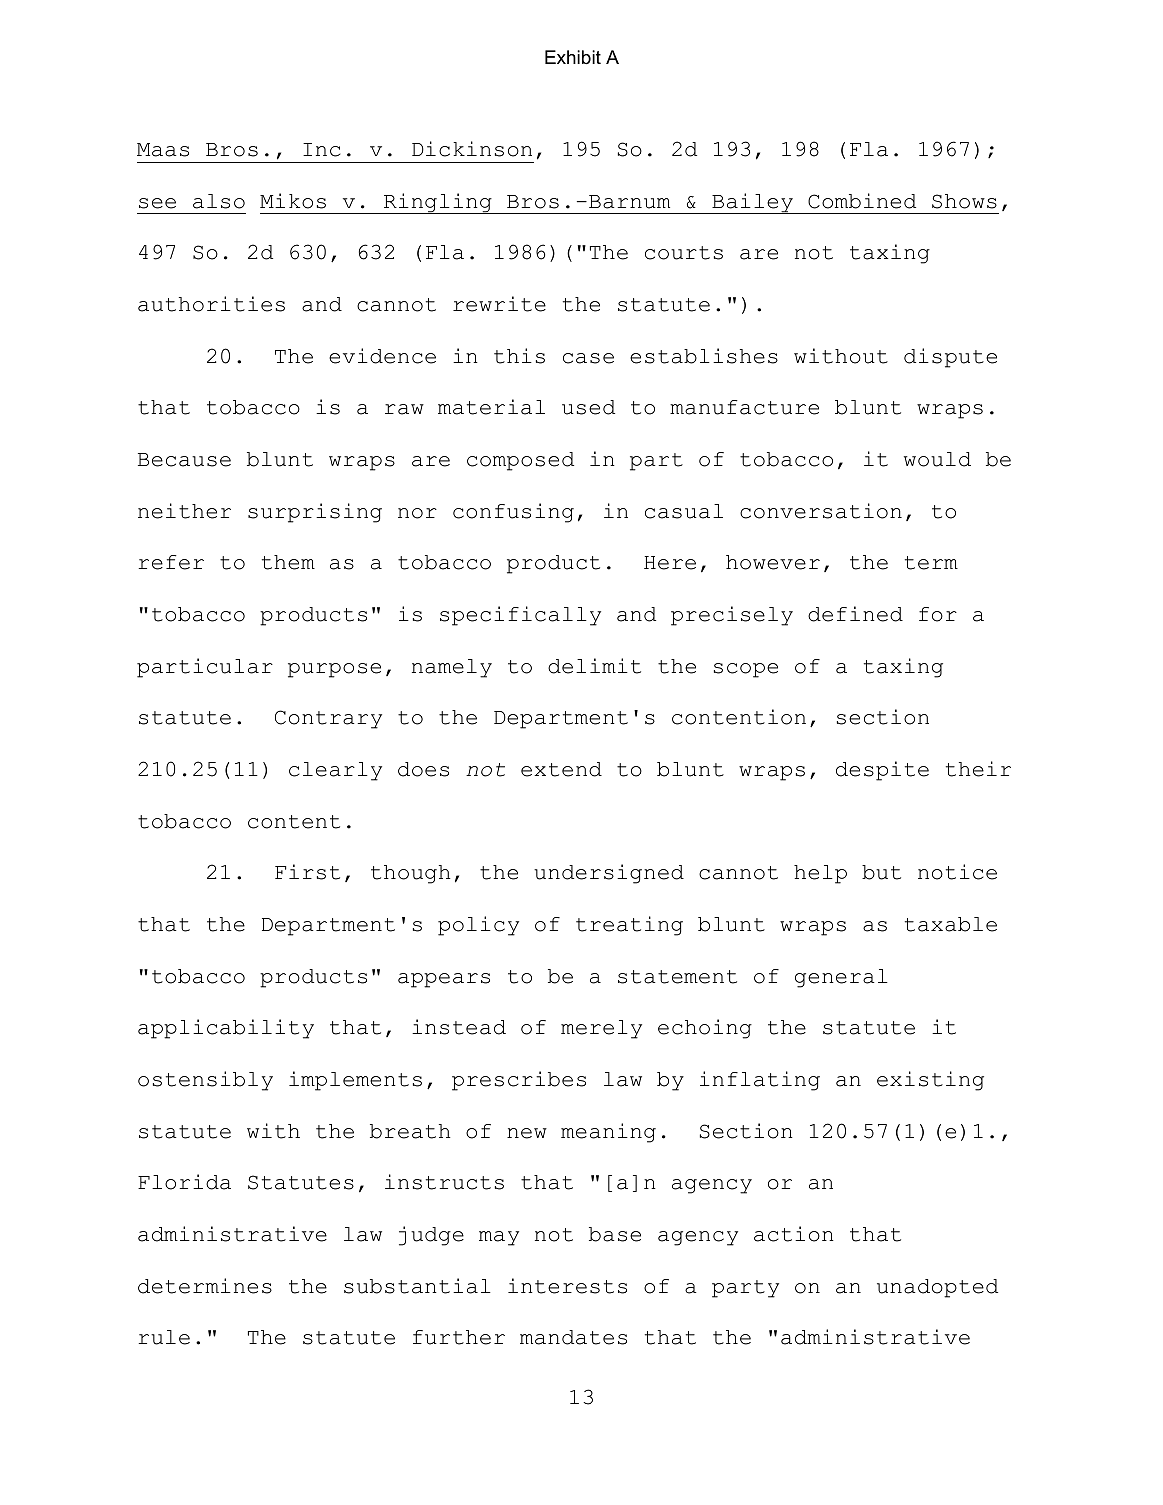 Image resolution: width=1163 pixels, height=1505 pixels. What do you see at coordinates (794, 1234) in the screenshot?
I see `action` at bounding box center [794, 1234].
